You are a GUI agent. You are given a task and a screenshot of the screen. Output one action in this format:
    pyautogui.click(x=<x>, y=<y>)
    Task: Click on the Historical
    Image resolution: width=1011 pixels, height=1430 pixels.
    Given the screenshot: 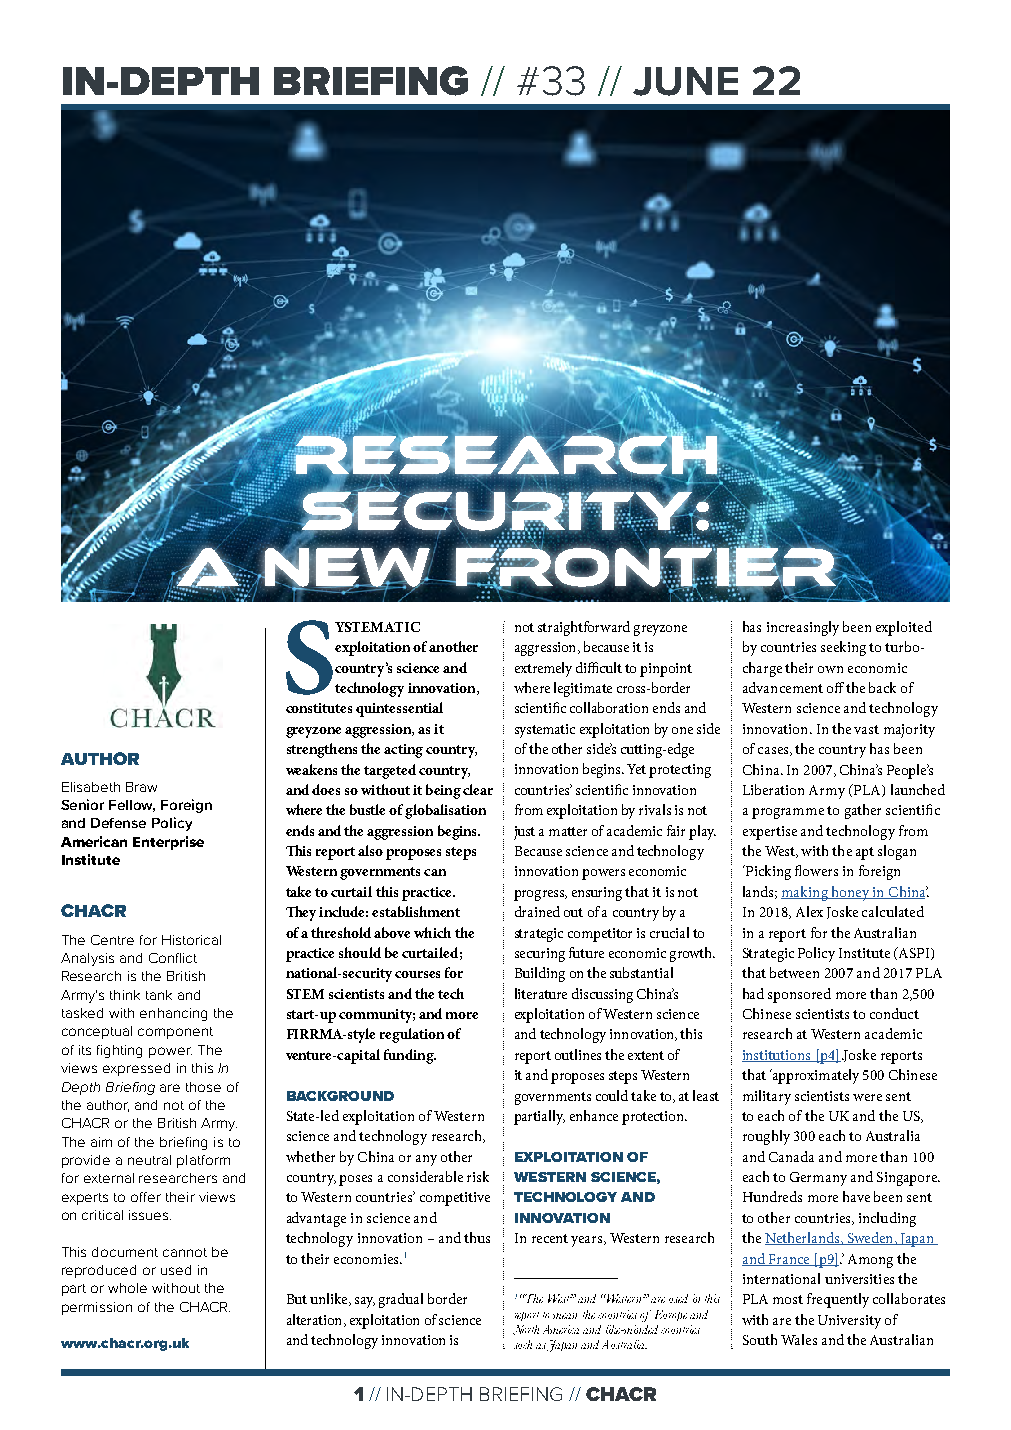 What is the action you would take?
    pyautogui.click(x=191, y=940)
